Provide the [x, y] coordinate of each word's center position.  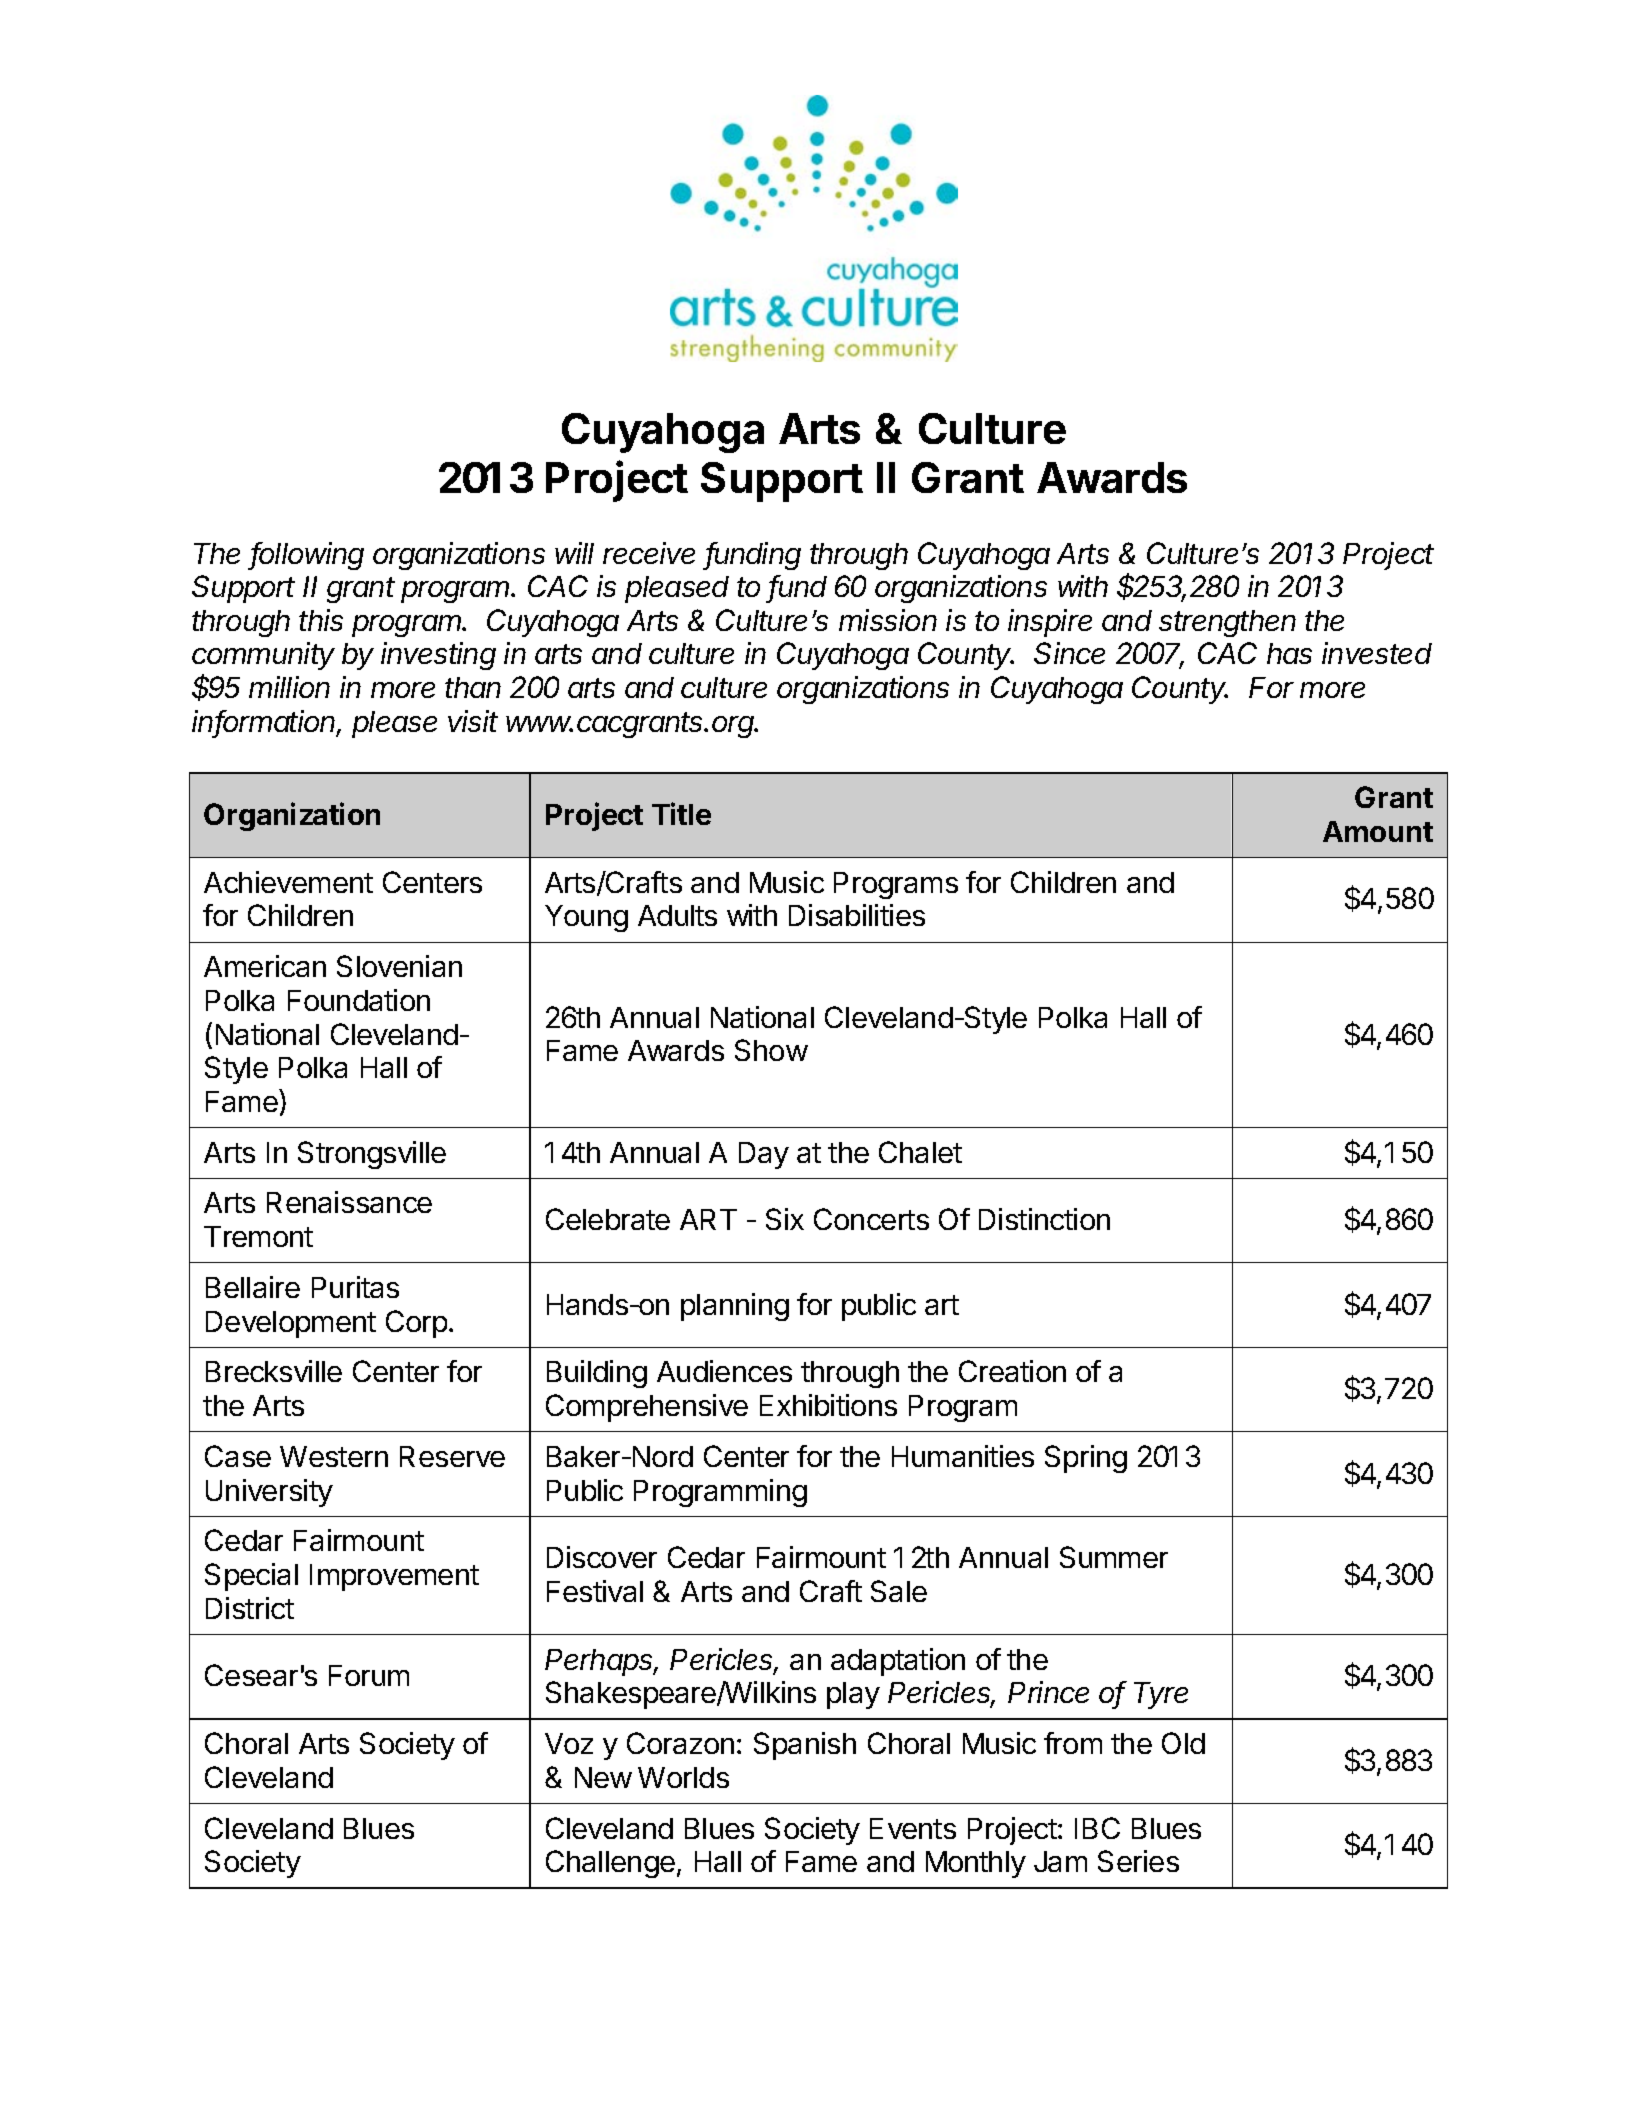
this [321, 620]
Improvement [394, 1577]
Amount [1378, 831]
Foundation [359, 1000]
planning [735, 1307]
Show [771, 1050]
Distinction [1044, 1219]
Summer [1114, 1557]
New [603, 1777]
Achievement [288, 882]
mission [888, 620]
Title [681, 813]
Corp [416, 1324]
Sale [899, 1591]
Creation [1012, 1371]
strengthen [1227, 623]
